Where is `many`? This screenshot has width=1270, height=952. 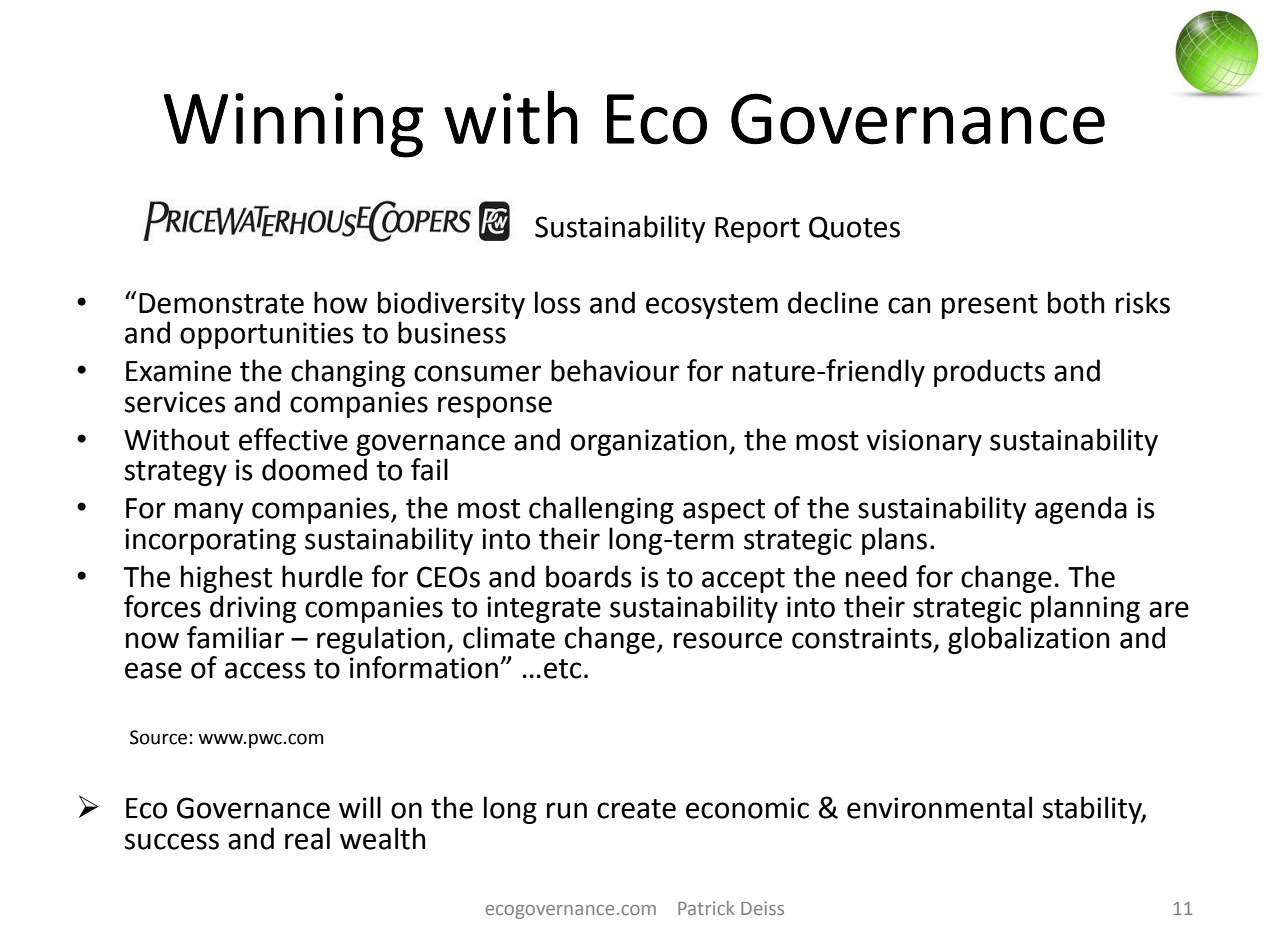
many is located at coordinates (209, 513).
